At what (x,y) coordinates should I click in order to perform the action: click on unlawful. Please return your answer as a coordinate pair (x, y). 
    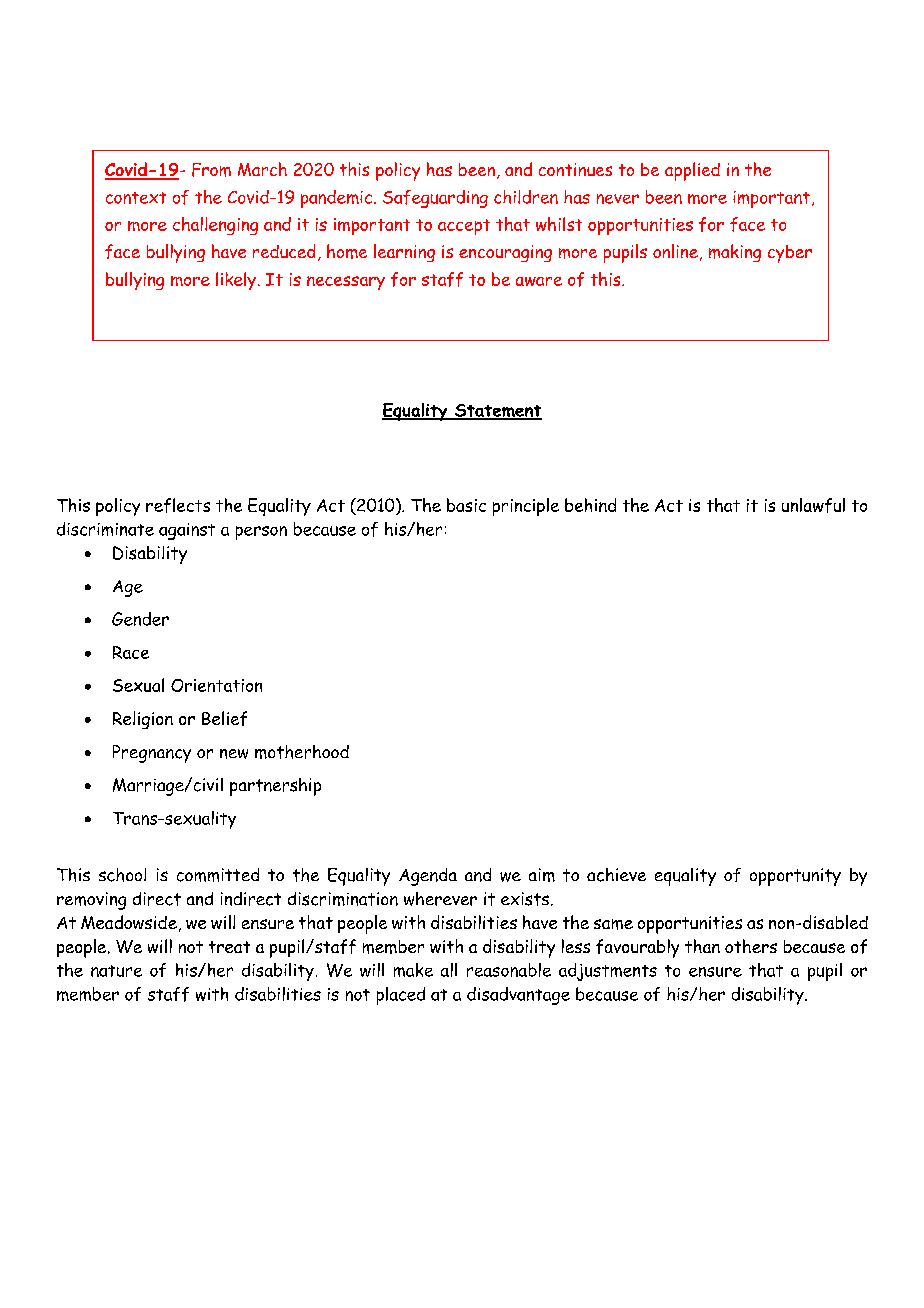
    Looking at the image, I should click on (813, 505).
